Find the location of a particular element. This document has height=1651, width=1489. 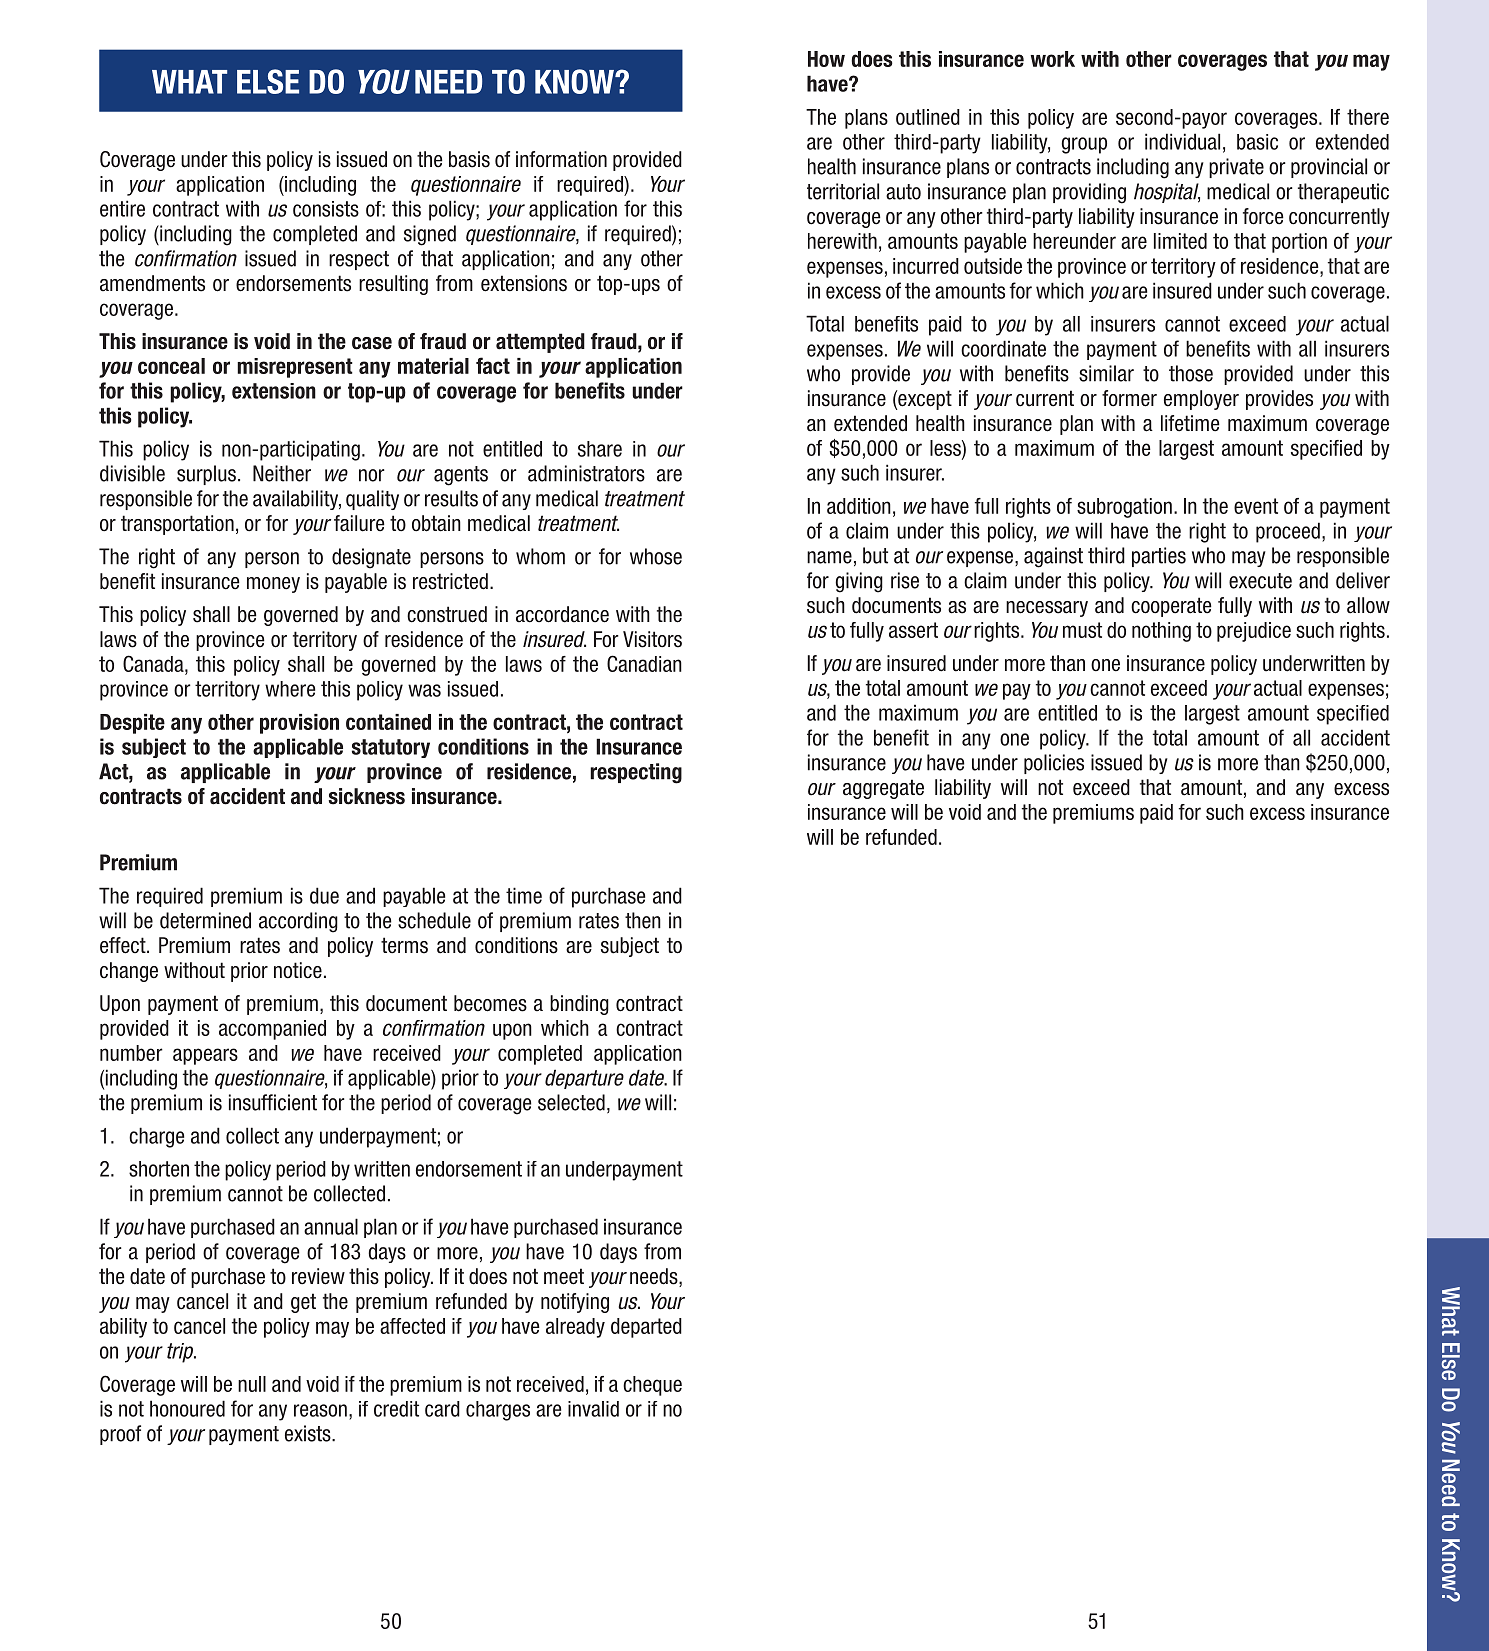

failure is located at coordinates (359, 523).
